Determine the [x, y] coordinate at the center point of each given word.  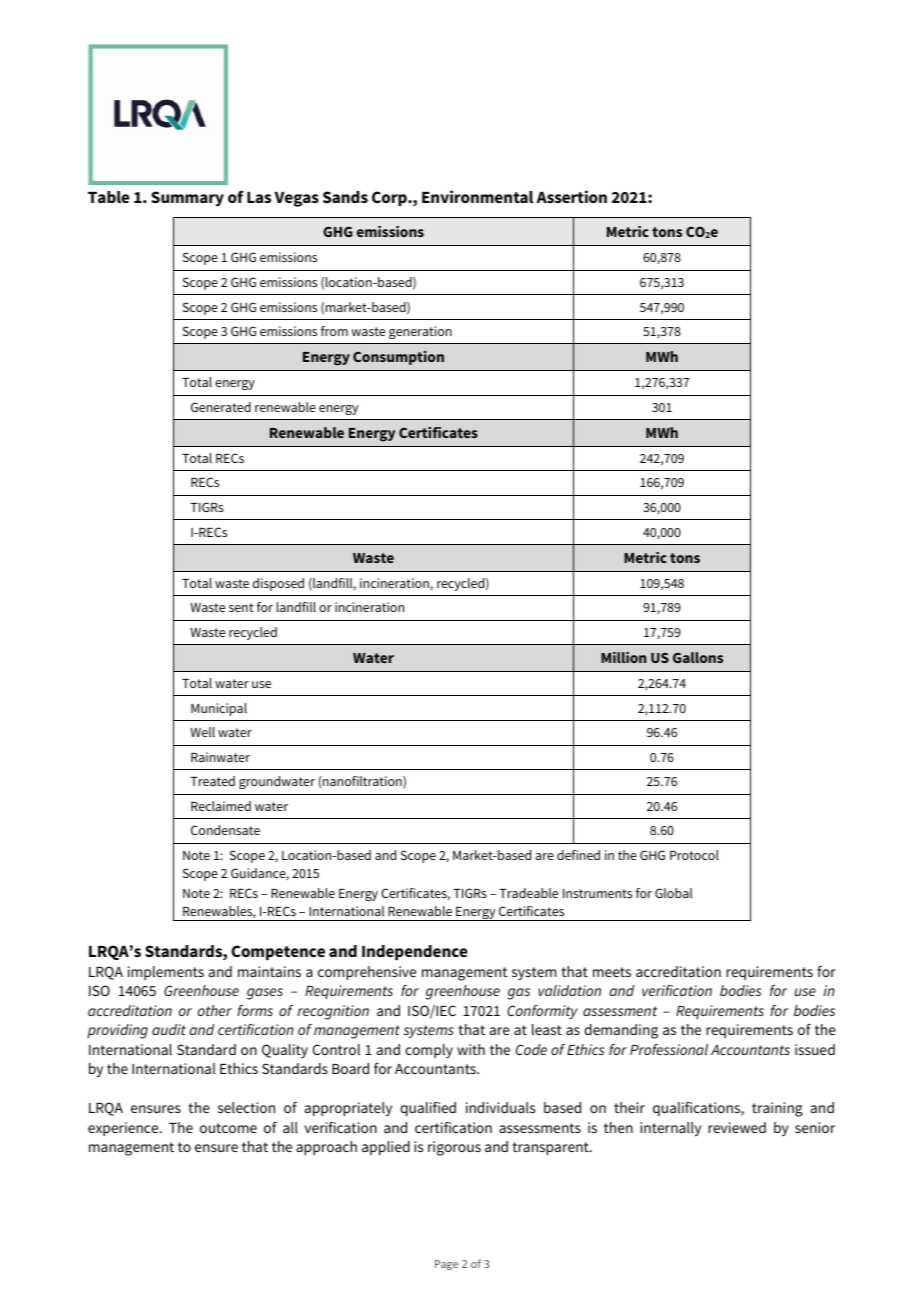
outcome [228, 1128]
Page [446, 1265]
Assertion [571, 196]
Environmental [477, 196]
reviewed [737, 1127]
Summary [187, 199]
